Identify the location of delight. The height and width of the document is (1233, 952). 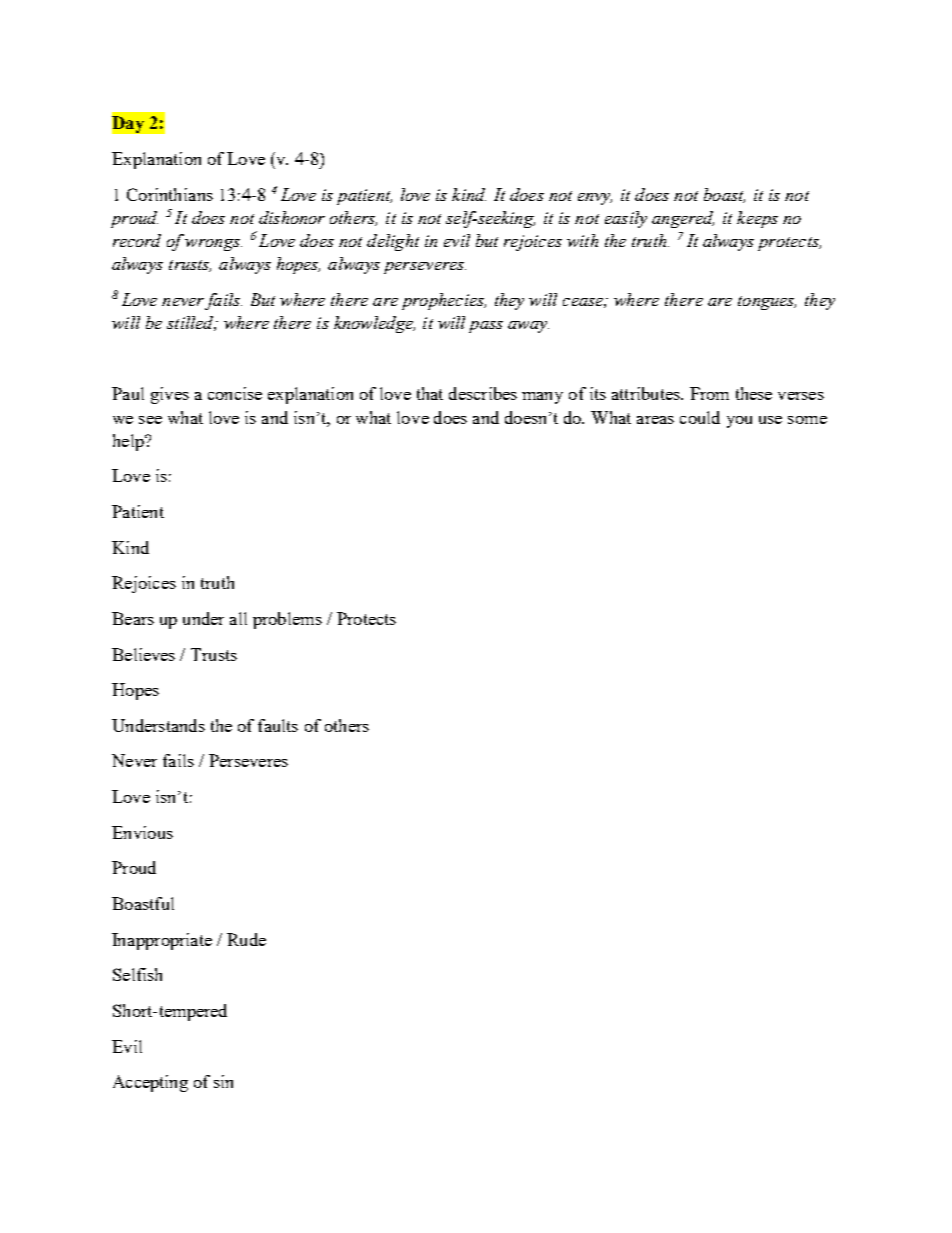
(393, 242).
